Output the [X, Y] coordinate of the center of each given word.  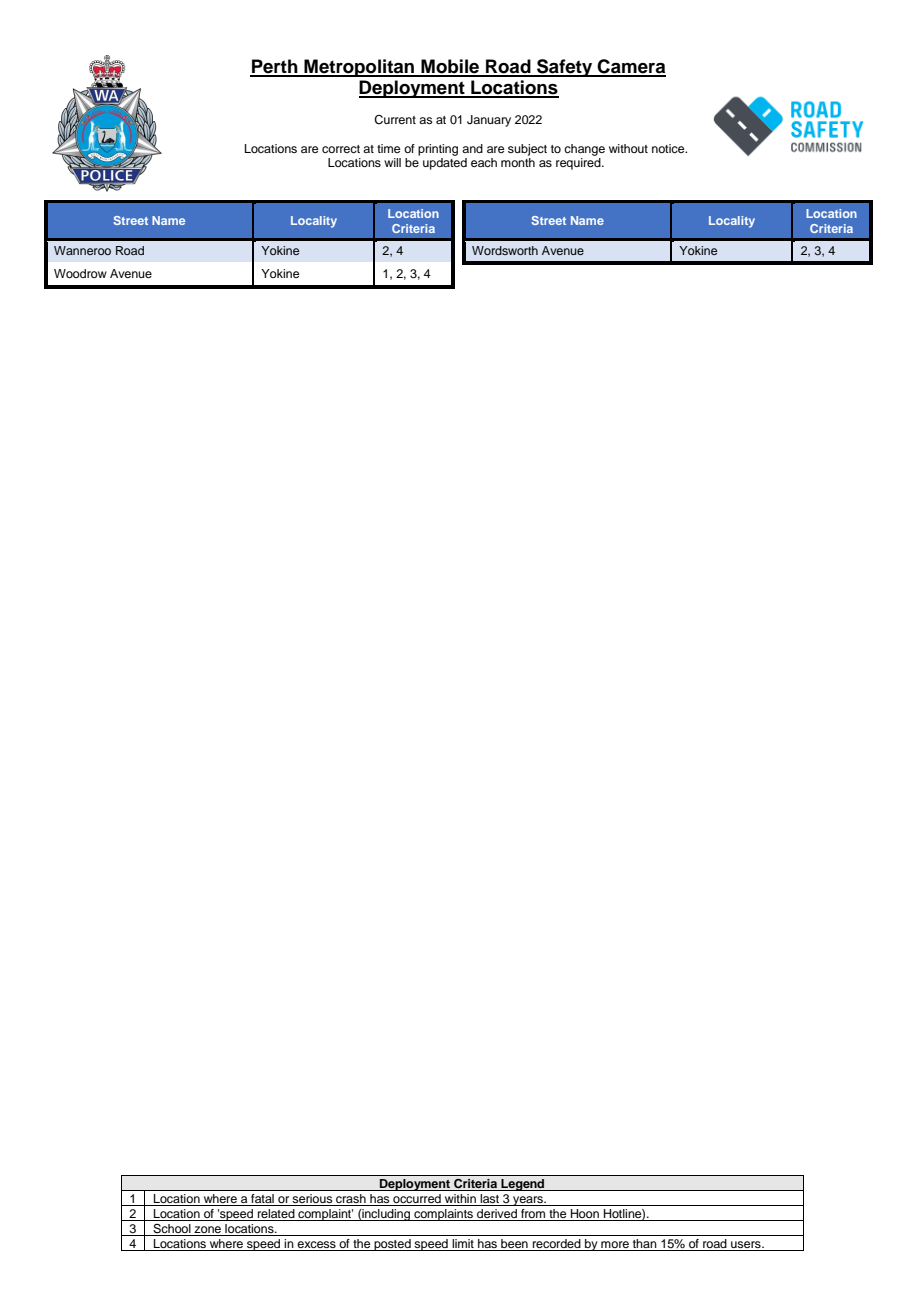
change [584, 150]
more [615, 1246]
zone [207, 1229]
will [392, 162]
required [579, 162]
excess [317, 1246]
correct [341, 149]
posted [392, 1245]
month [518, 161]
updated [445, 162]
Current [395, 120]
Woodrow [80, 273]
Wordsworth [505, 250]
